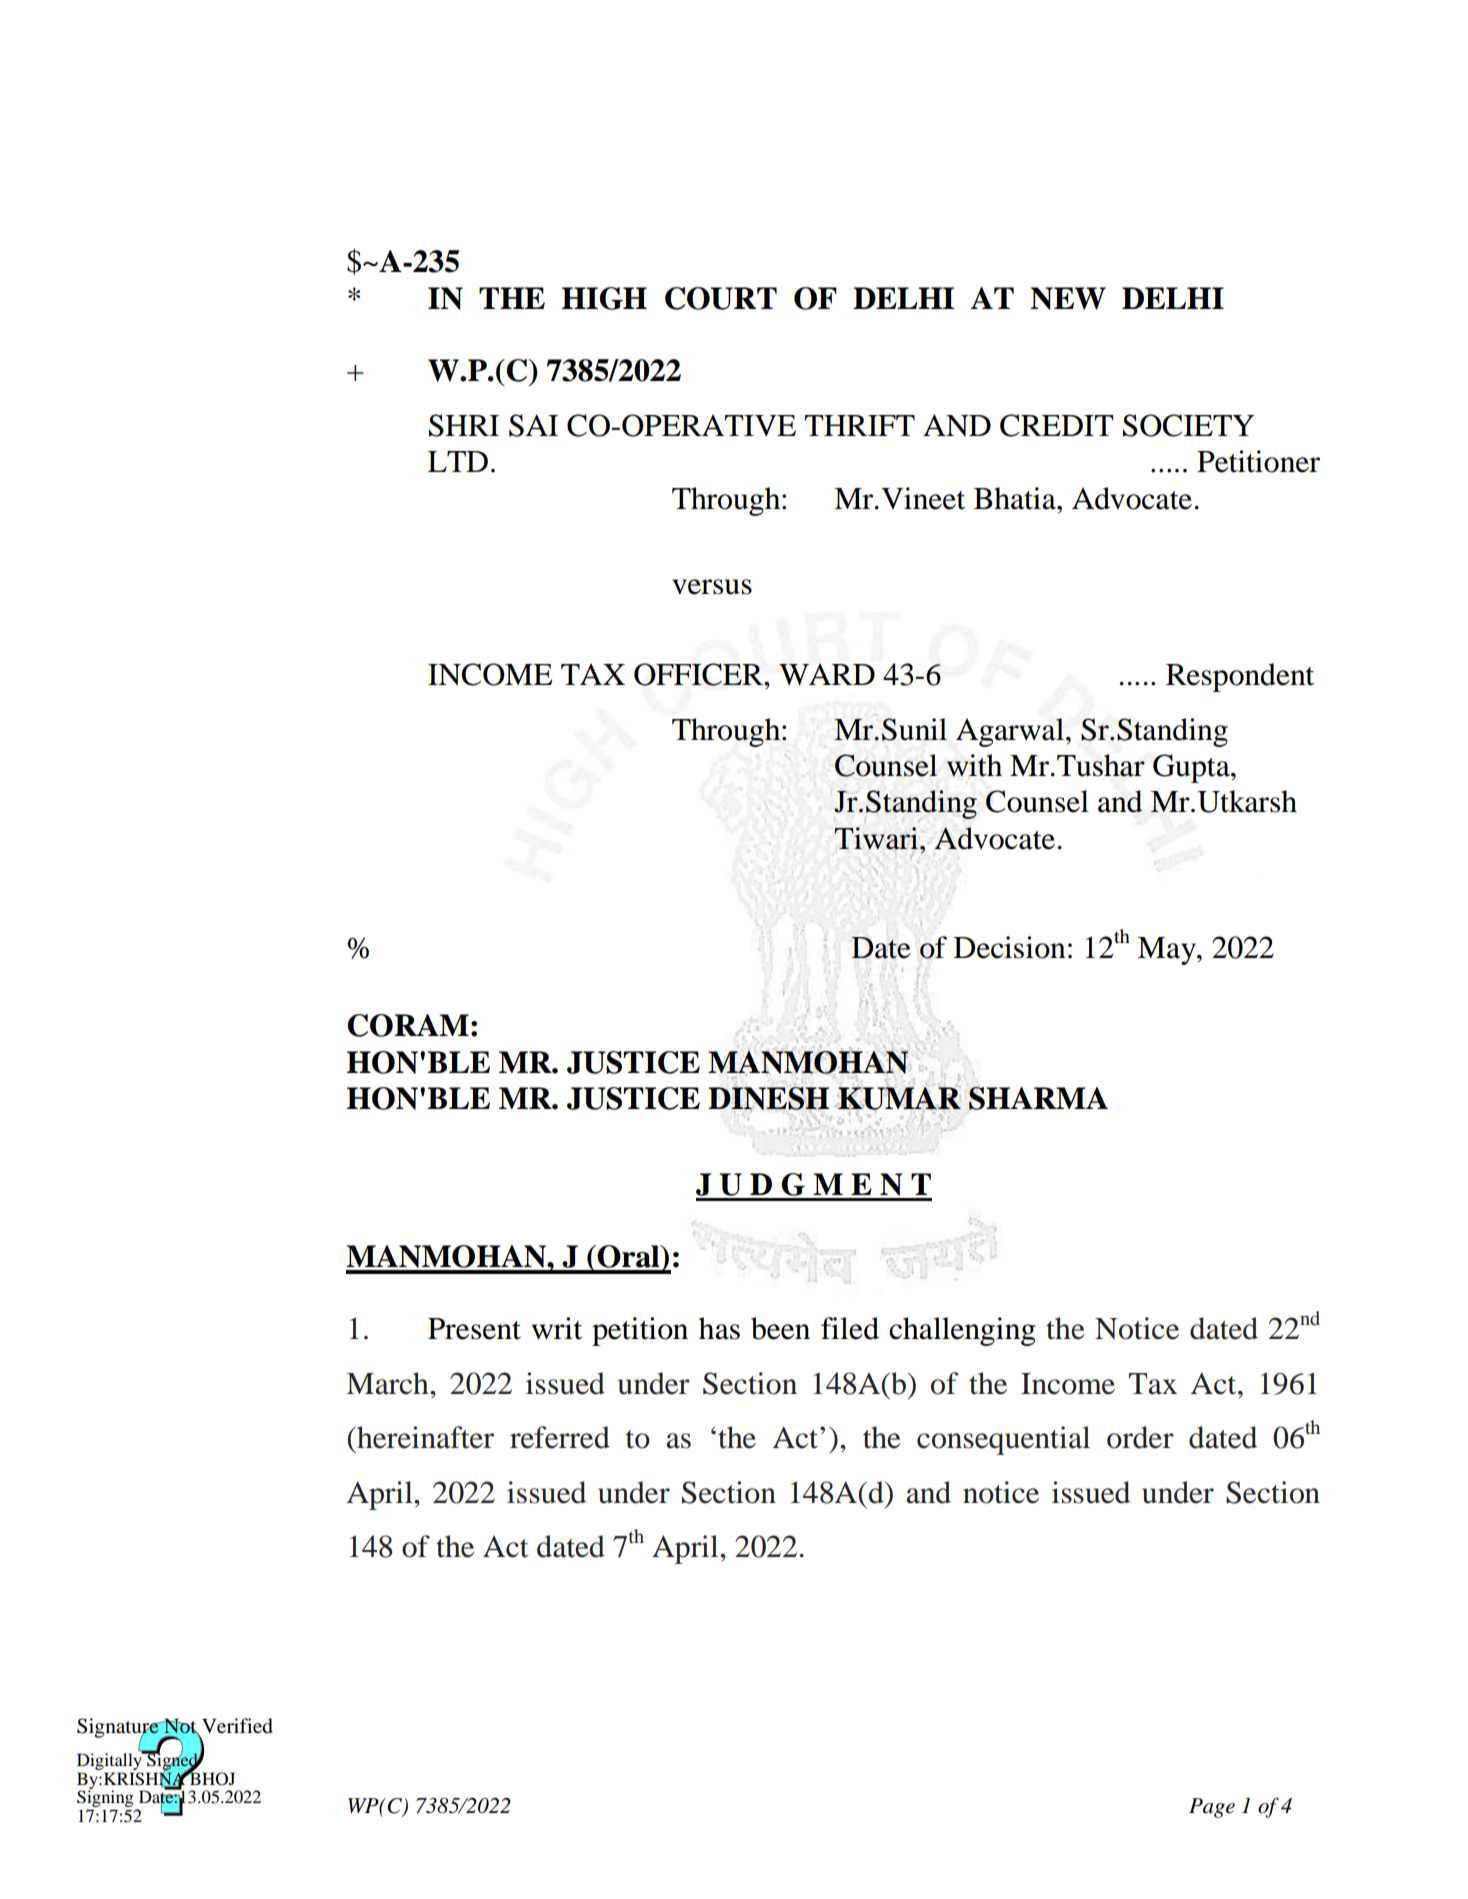 Image resolution: width=1468 pixels, height=1899 pixels. I want to click on OFFICER, so click(700, 674).
